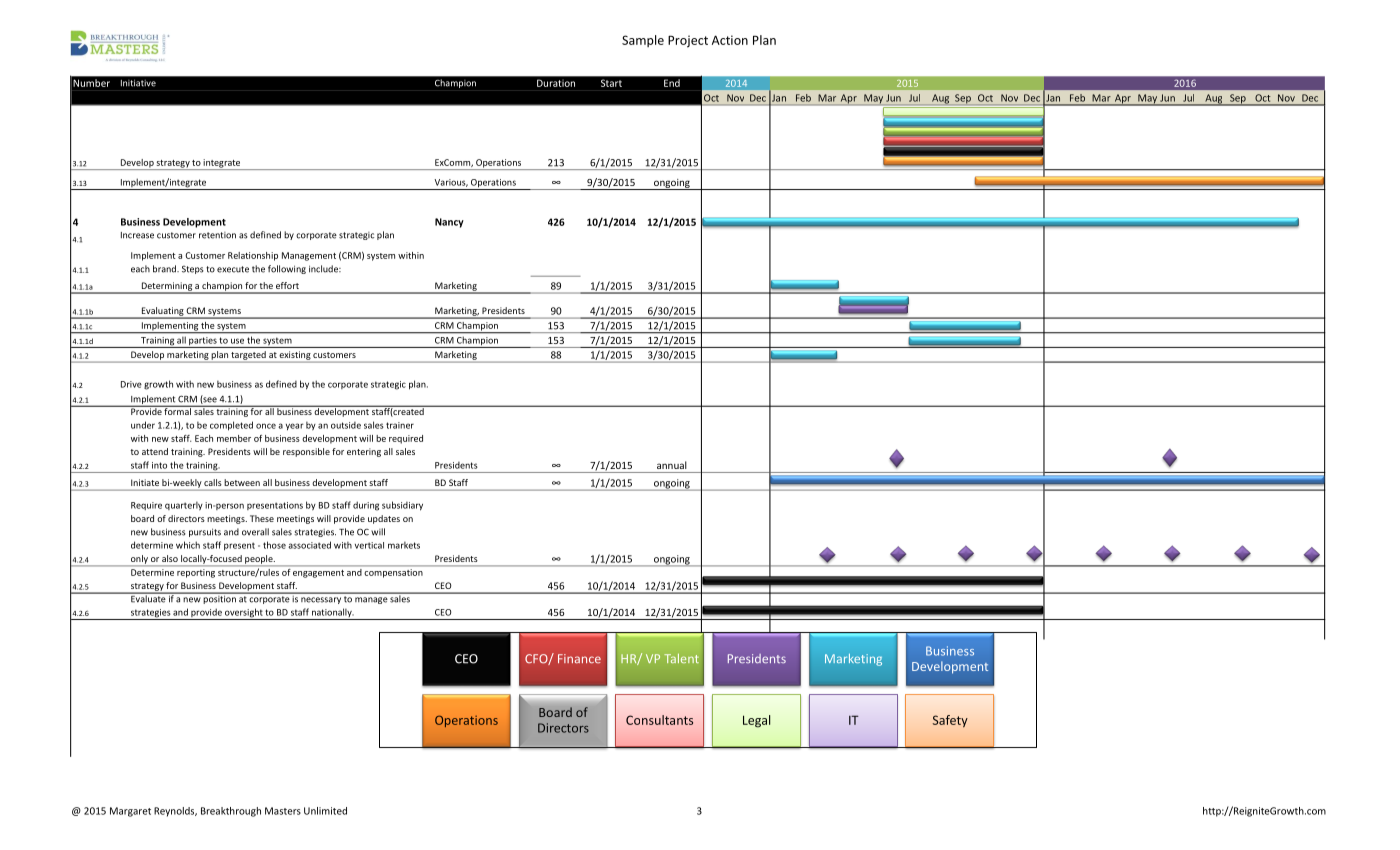 The height and width of the image is (850, 1400). What do you see at coordinates (730, 40) in the image?
I see `Action` at bounding box center [730, 40].
